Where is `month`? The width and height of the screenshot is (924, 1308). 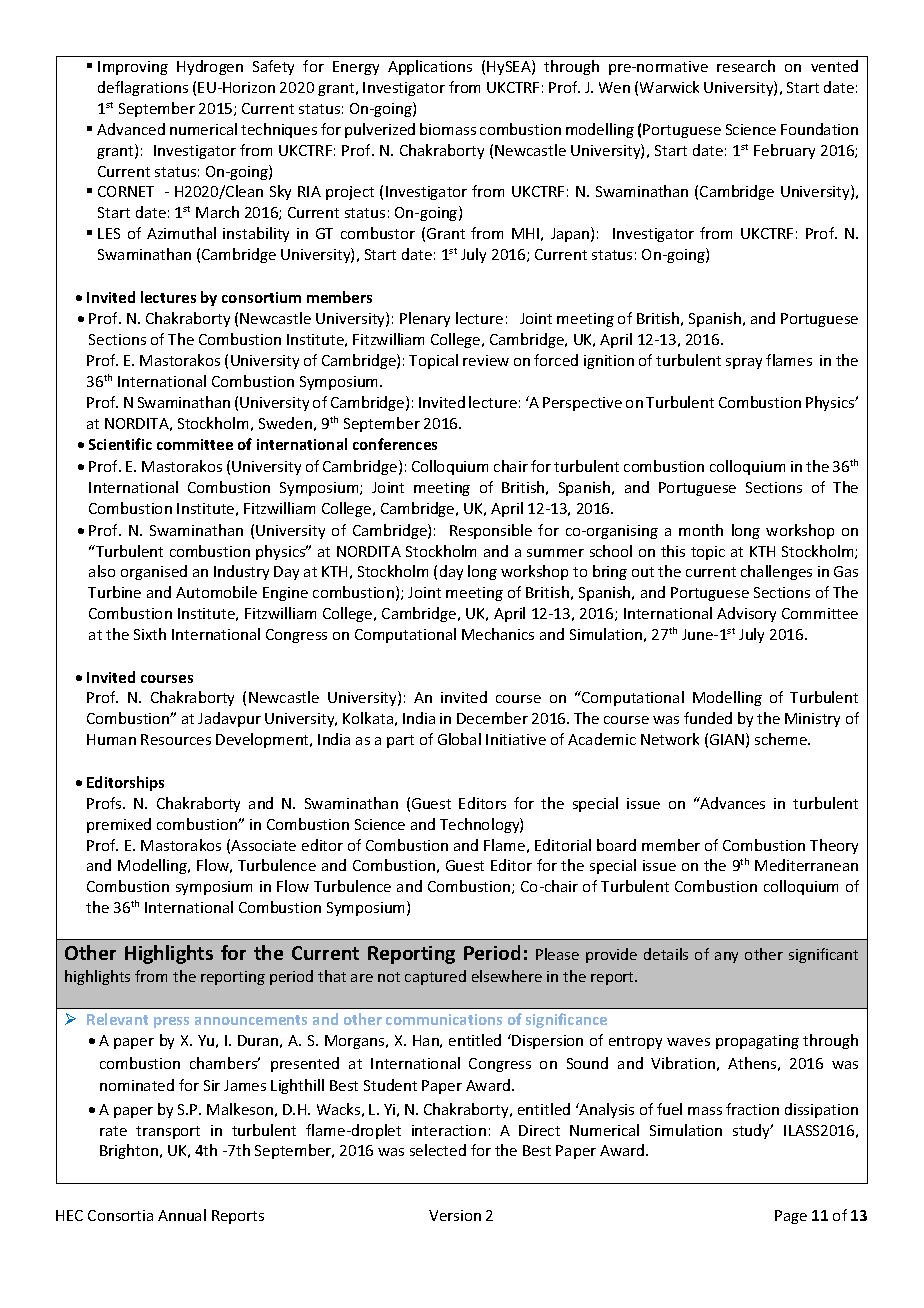 month is located at coordinates (701, 530).
